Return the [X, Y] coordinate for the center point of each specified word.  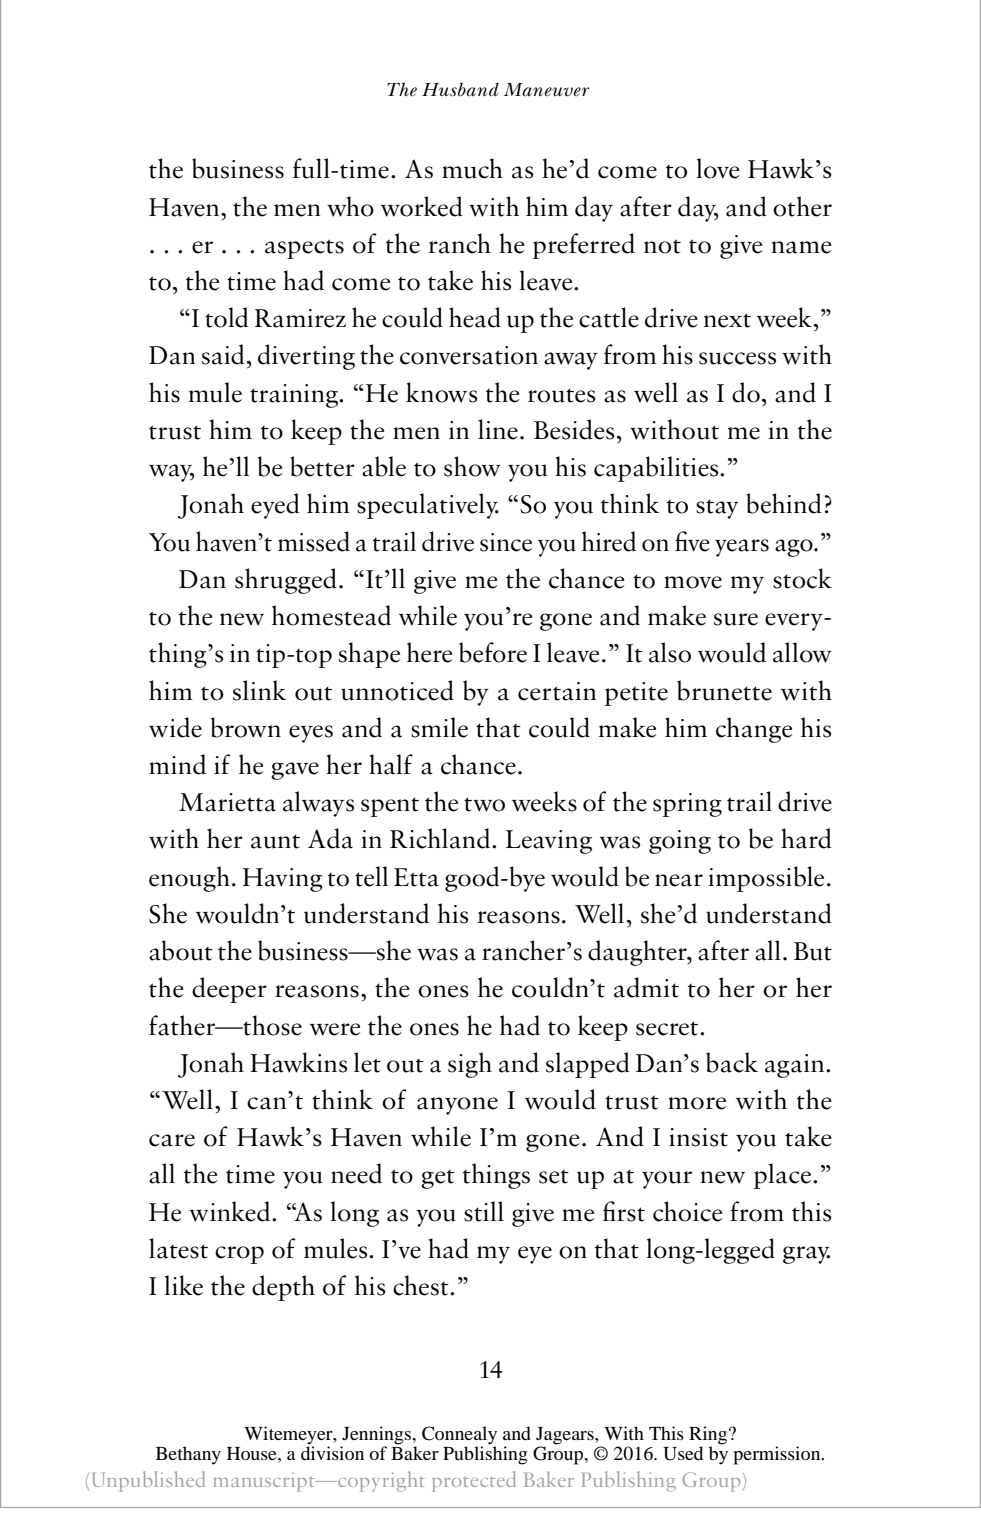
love [717, 168]
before [493, 652]
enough [189, 879]
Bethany [188, 1455]
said [223, 354]
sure [736, 619]
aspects [304, 249]
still [484, 1211]
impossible [766, 879]
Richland [441, 838]
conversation [469, 355]
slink [259, 690]
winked [231, 1211]
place [784, 1176]
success [737, 358]
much [472, 168]
